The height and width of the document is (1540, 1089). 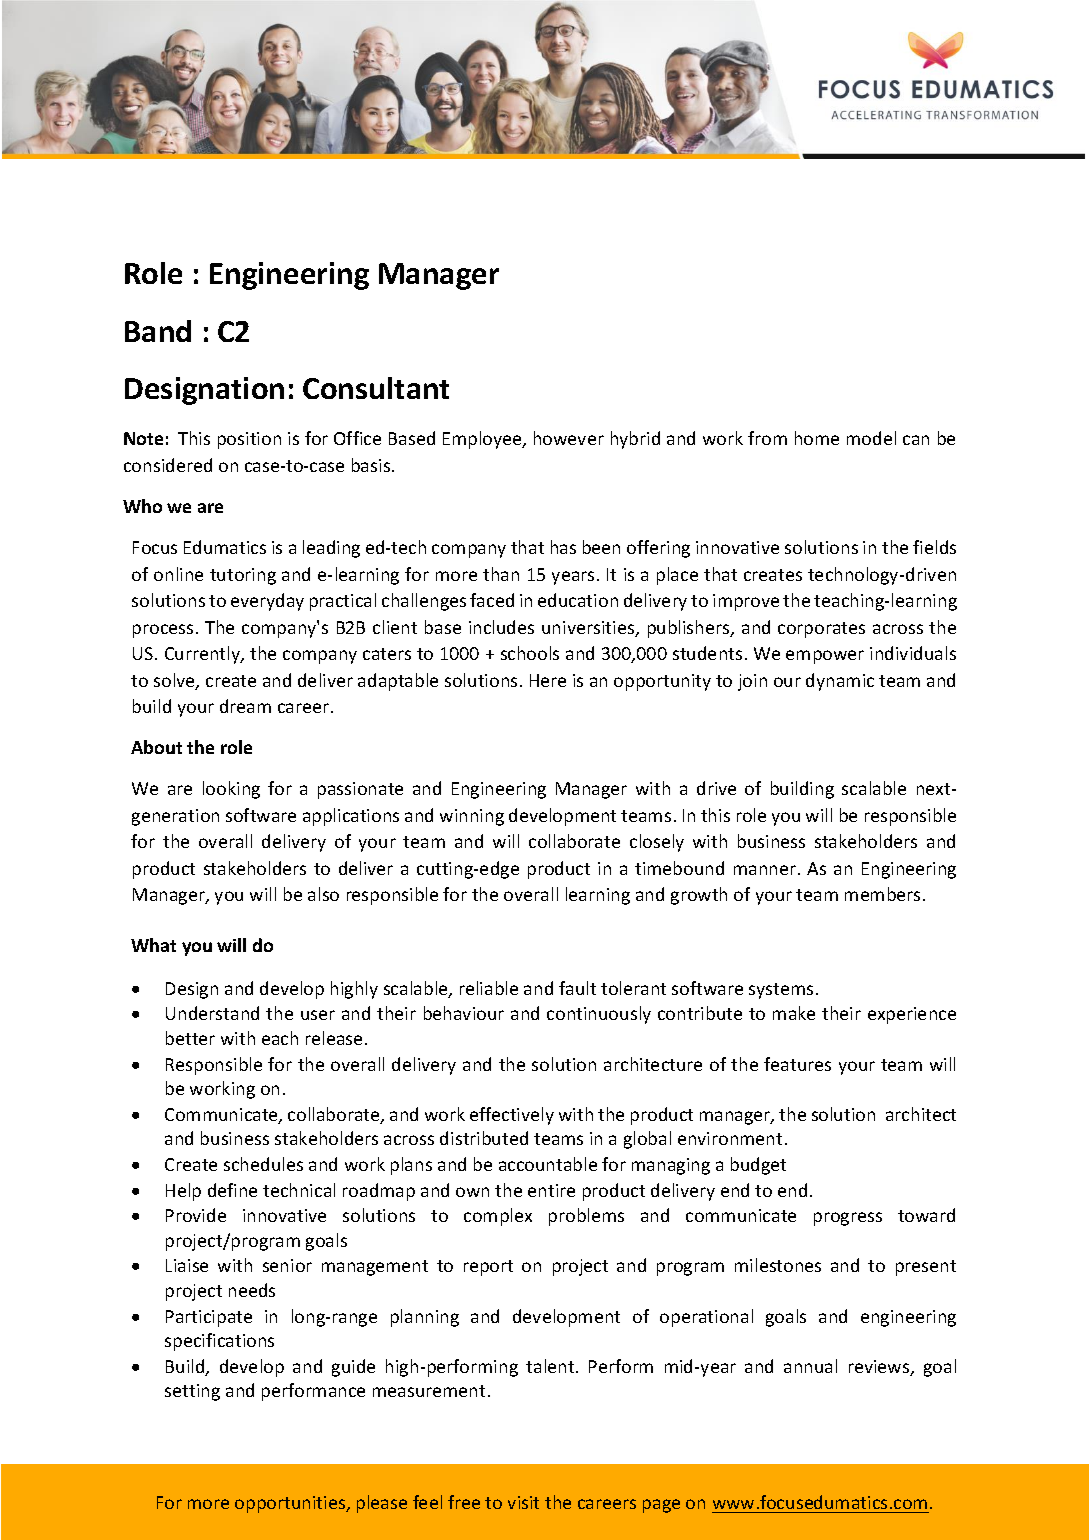 I want to click on fault, so click(x=577, y=988).
